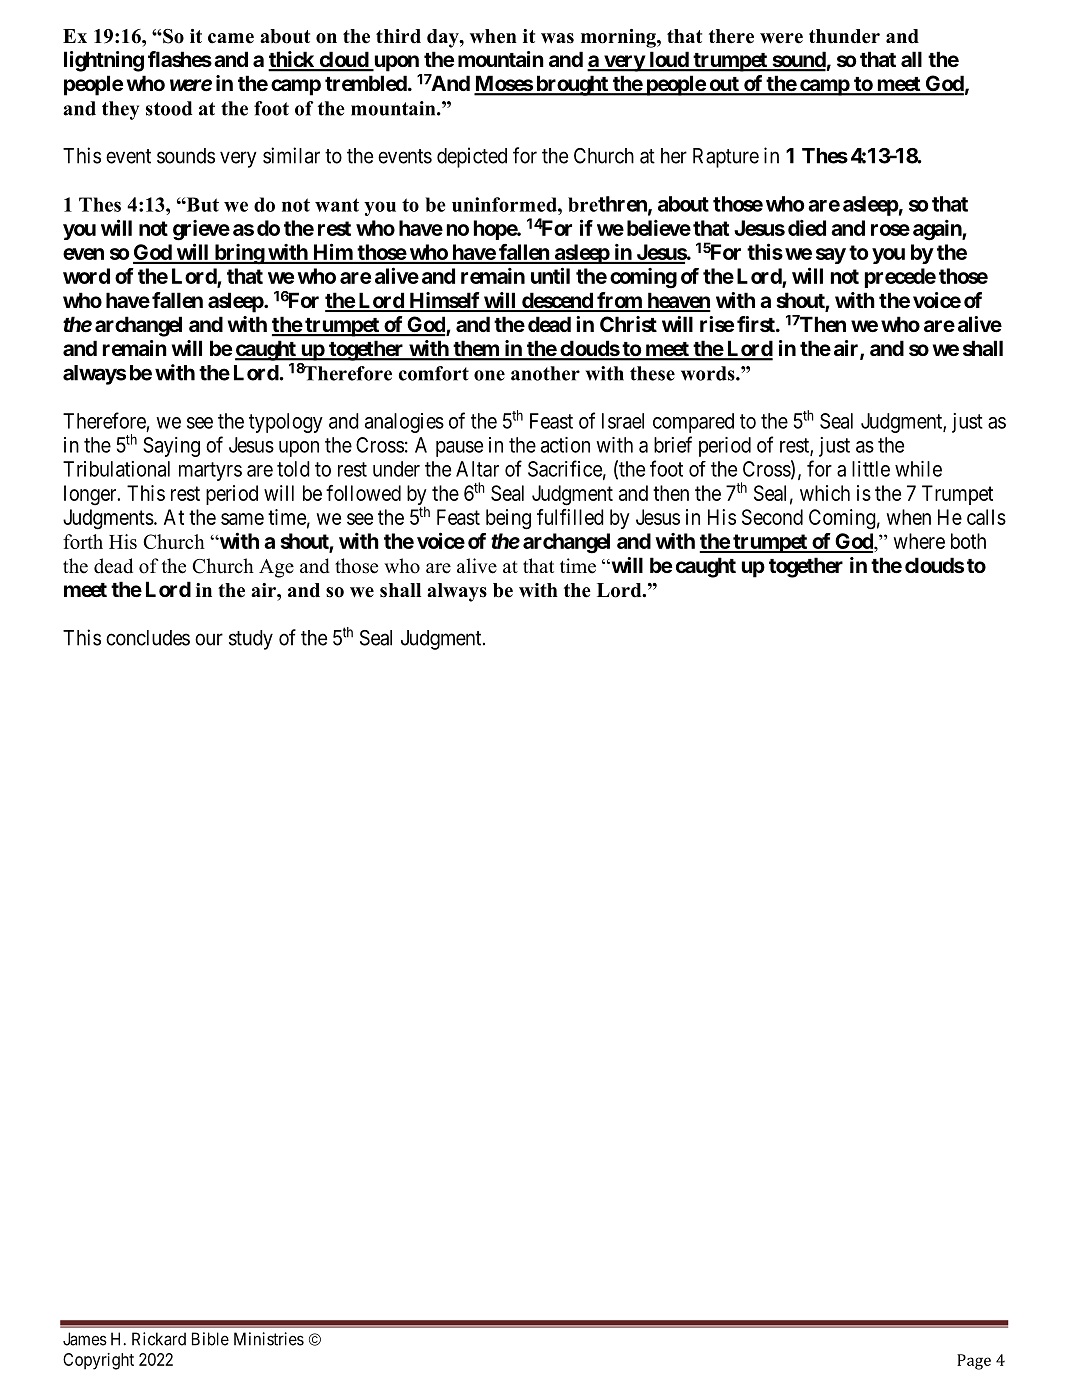 This document has height=1382, width=1068. What do you see at coordinates (508, 519) in the document?
I see `being` at bounding box center [508, 519].
